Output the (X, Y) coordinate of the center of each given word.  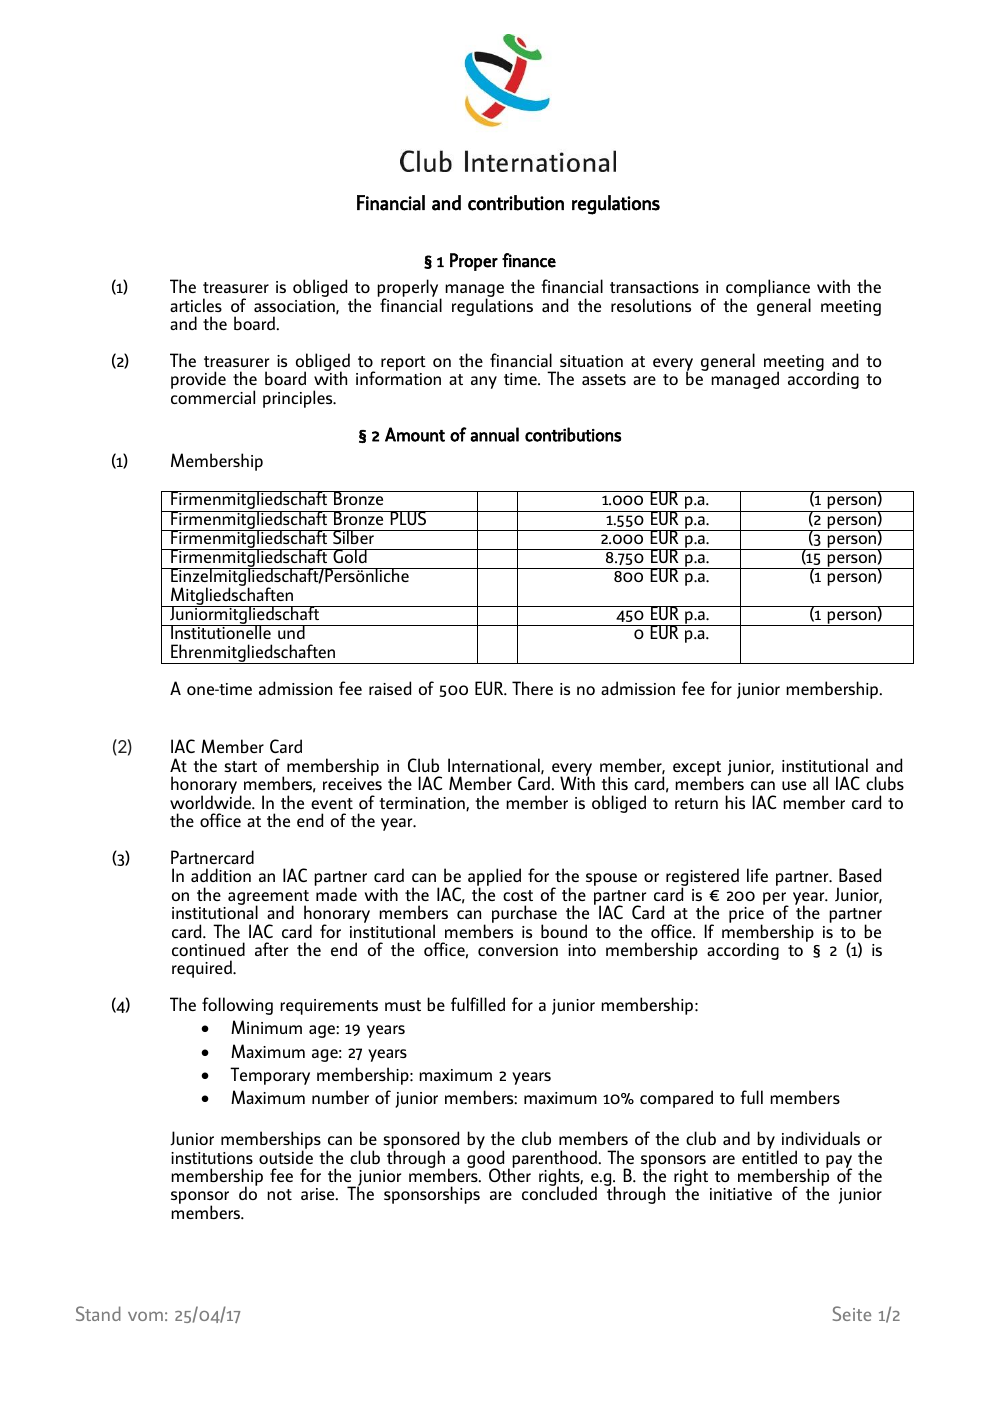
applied (494, 878)
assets (604, 379)
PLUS (408, 518)
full (751, 1097)
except (697, 769)
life (757, 875)
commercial (213, 397)
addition (221, 875)
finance (529, 260)
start (240, 766)
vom (145, 1316)
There (532, 688)
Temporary (270, 1076)
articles (196, 305)
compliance (768, 289)
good (485, 1159)
